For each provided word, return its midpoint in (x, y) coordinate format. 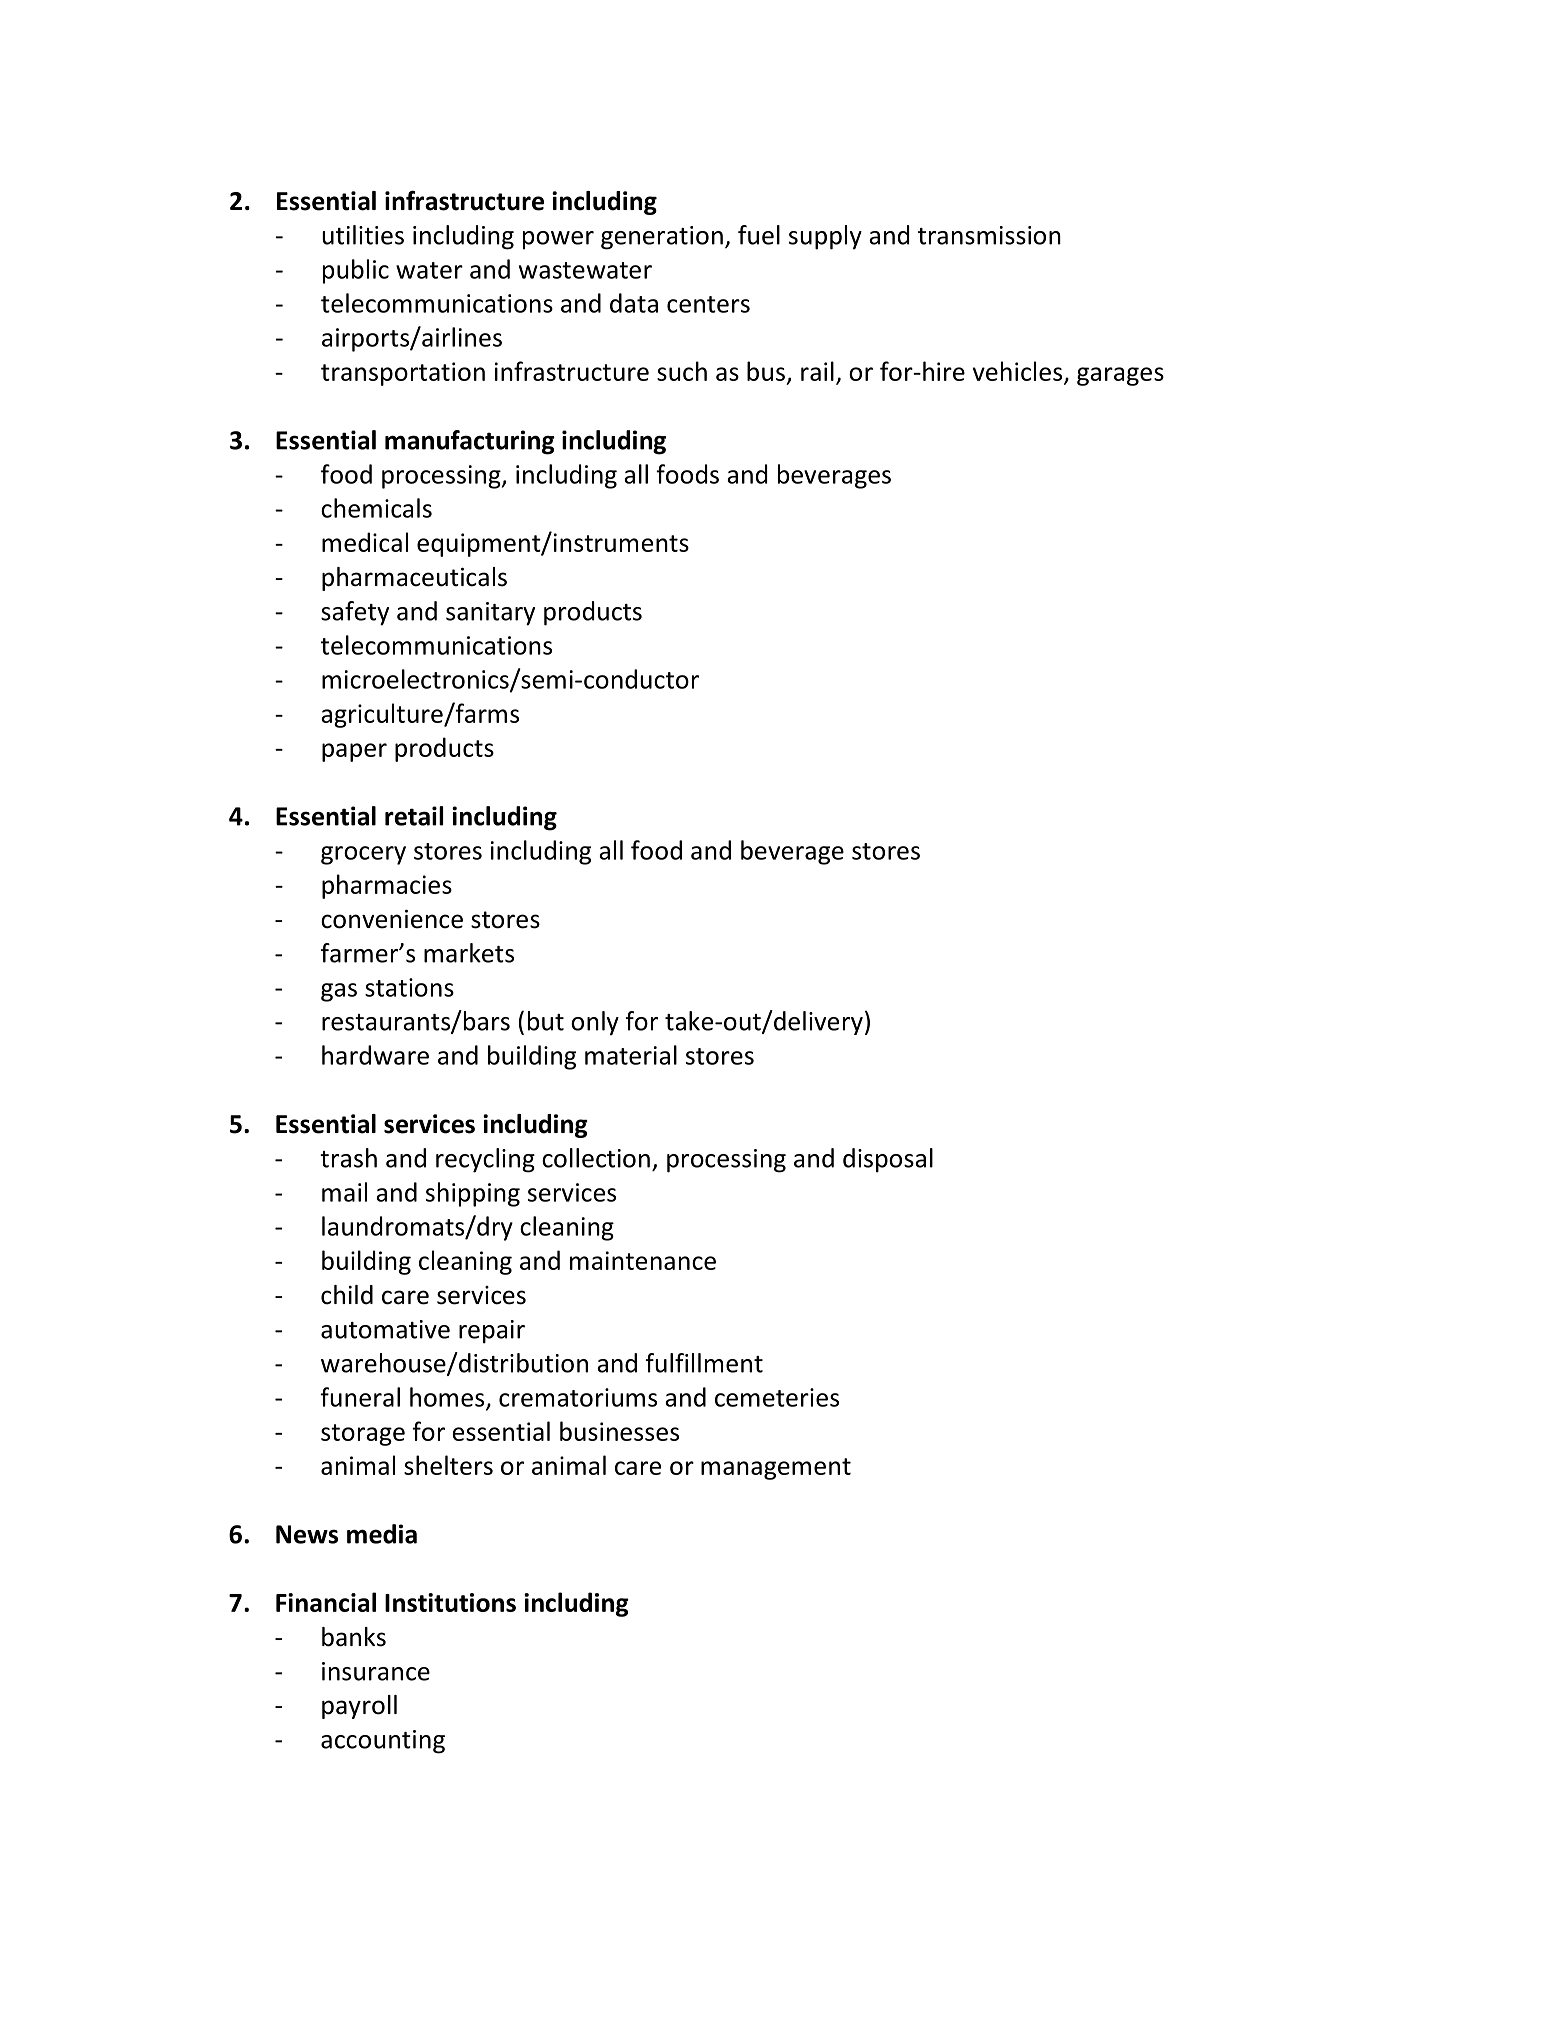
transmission (989, 235)
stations (409, 987)
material (631, 1055)
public (356, 271)
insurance (376, 1671)
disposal (888, 1160)
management (776, 1469)
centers (708, 304)
